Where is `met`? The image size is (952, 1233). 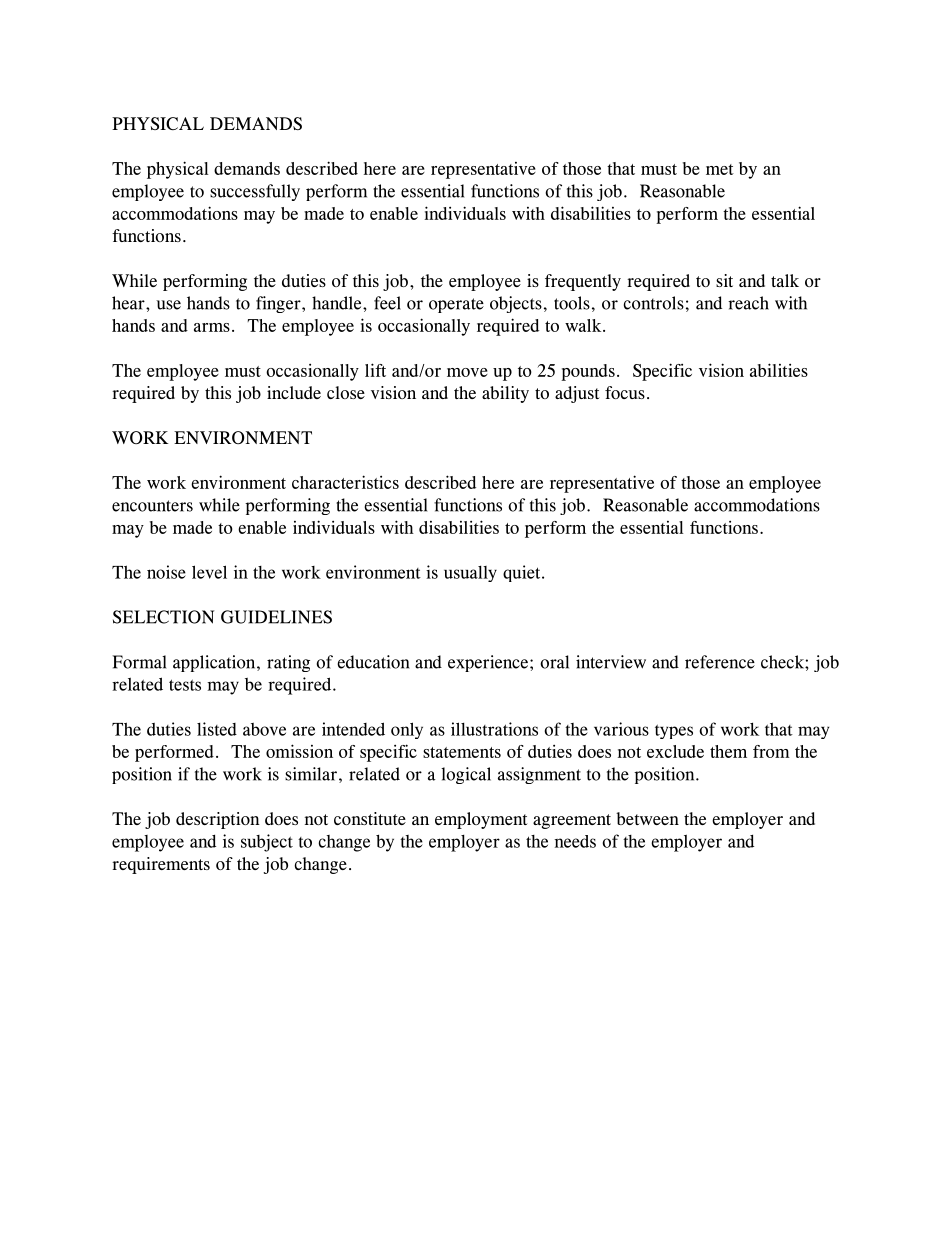 met is located at coordinates (720, 169).
